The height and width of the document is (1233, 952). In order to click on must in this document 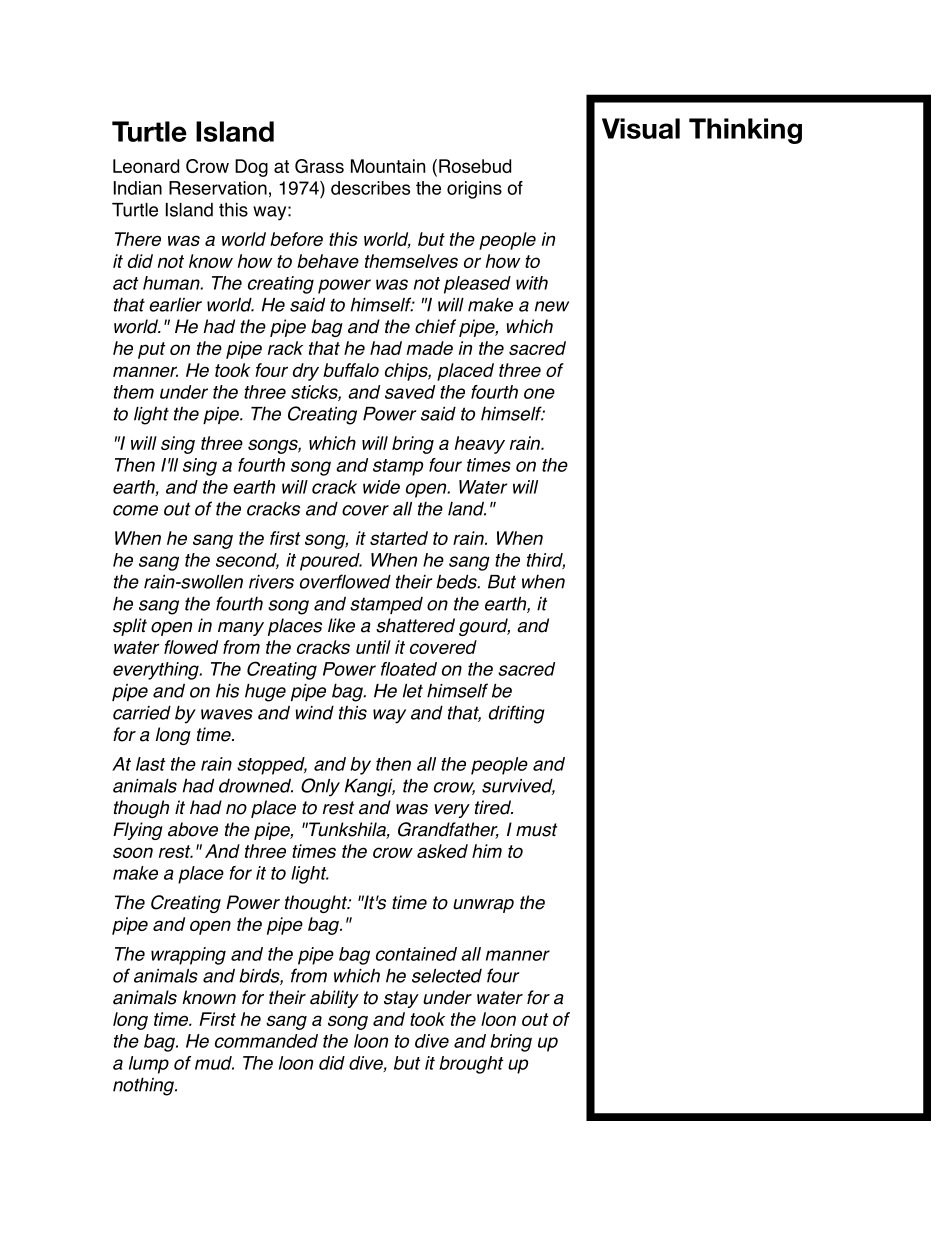, I will do `click(536, 830)`.
